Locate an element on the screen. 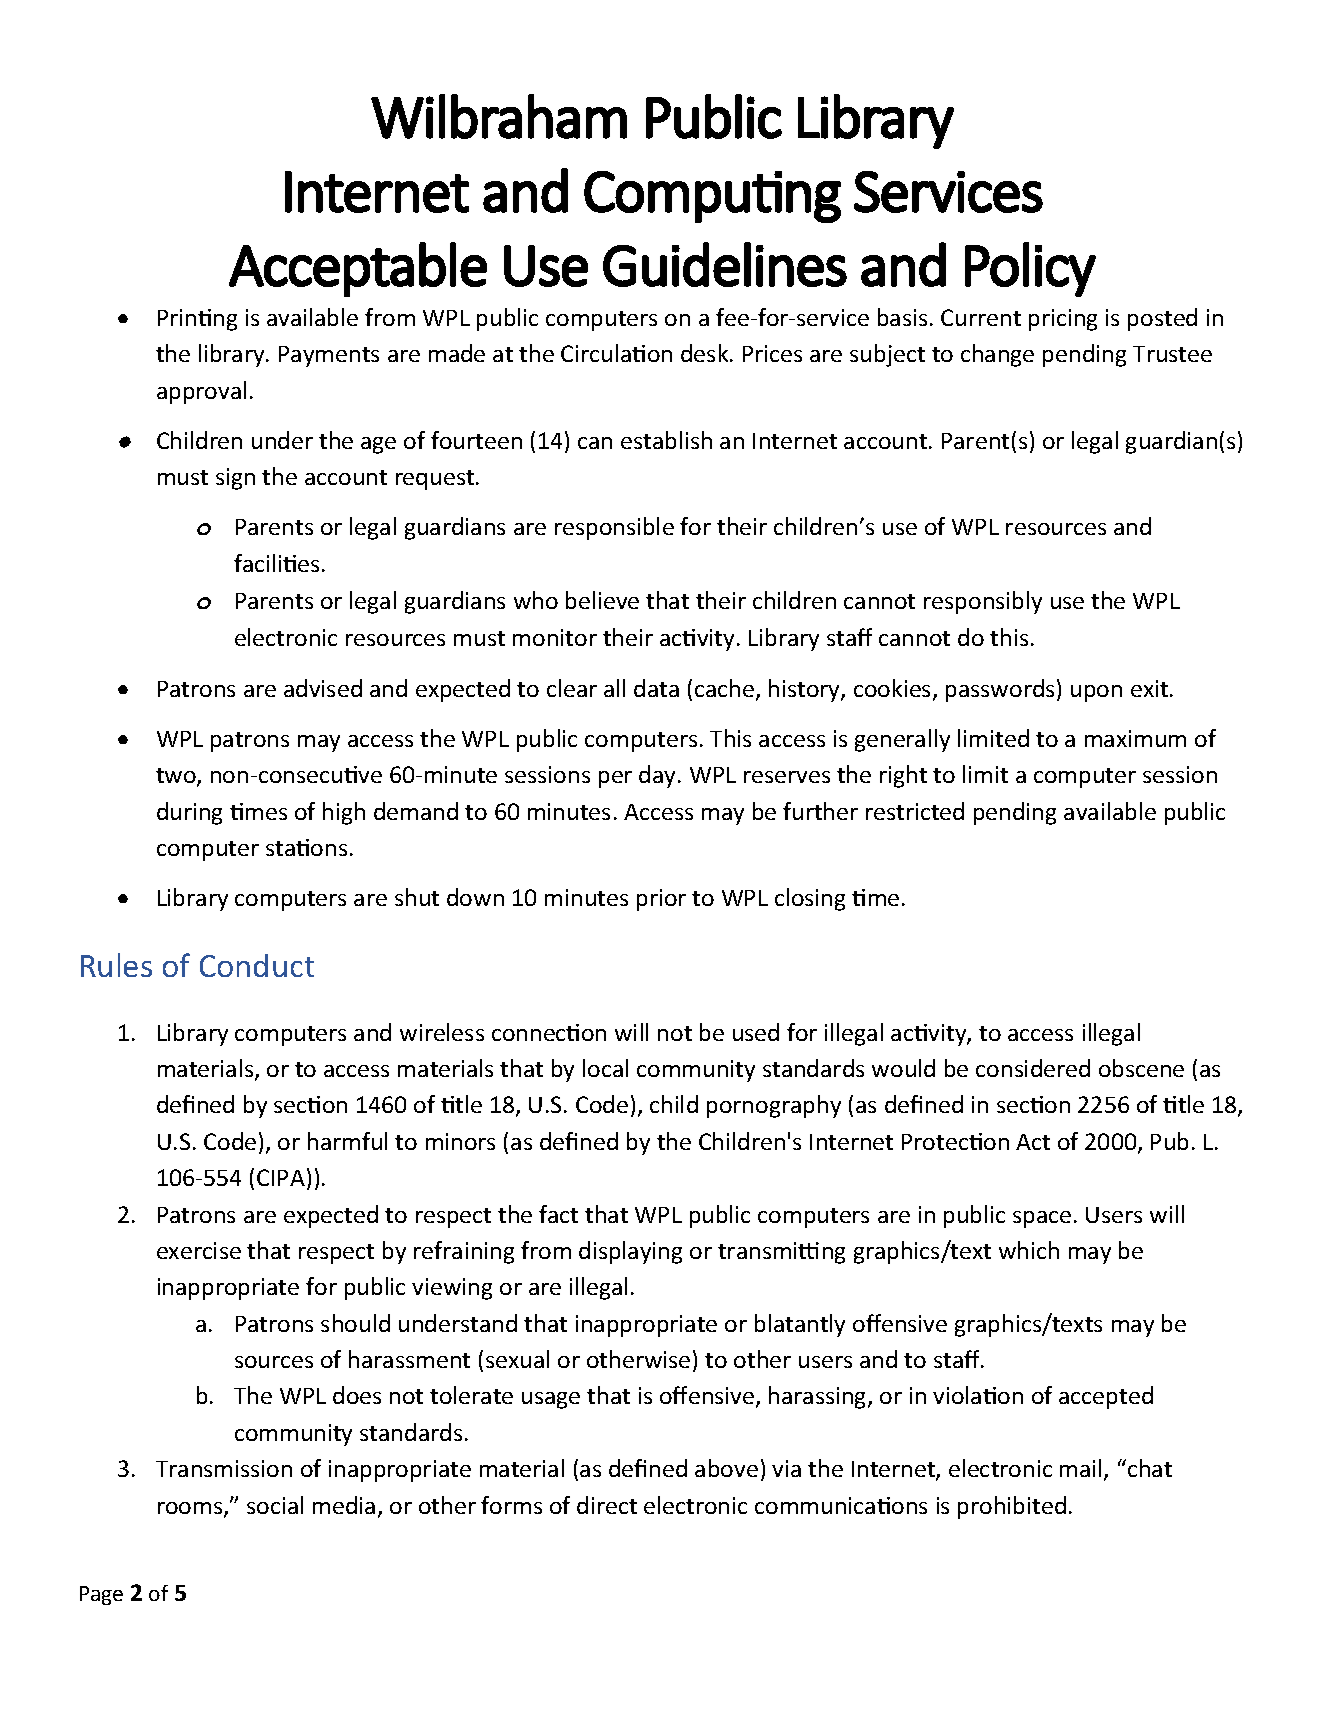 The width and height of the screenshot is (1325, 1715). prohibited is located at coordinates (1012, 1507).
